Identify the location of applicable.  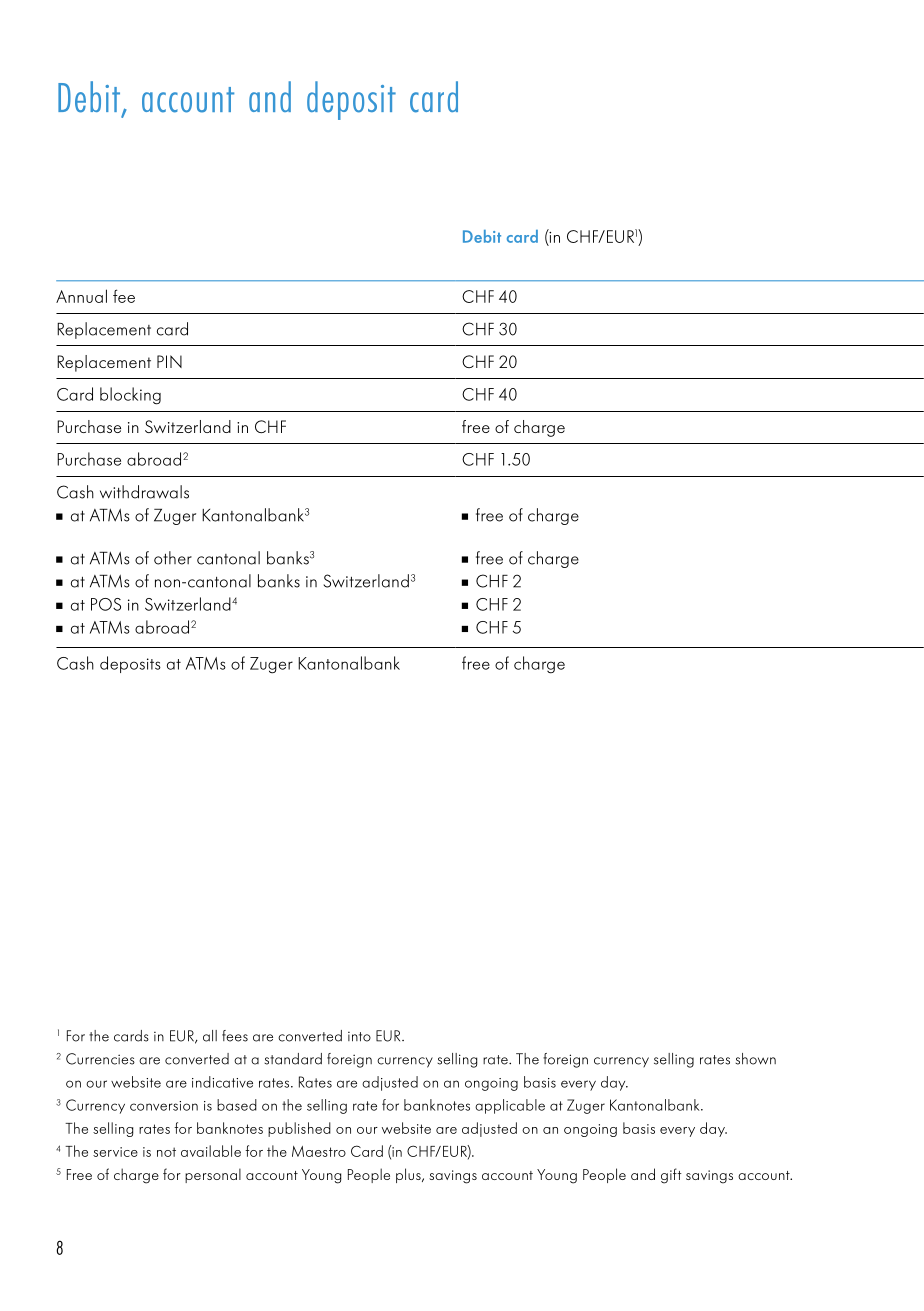
(510, 1106).
